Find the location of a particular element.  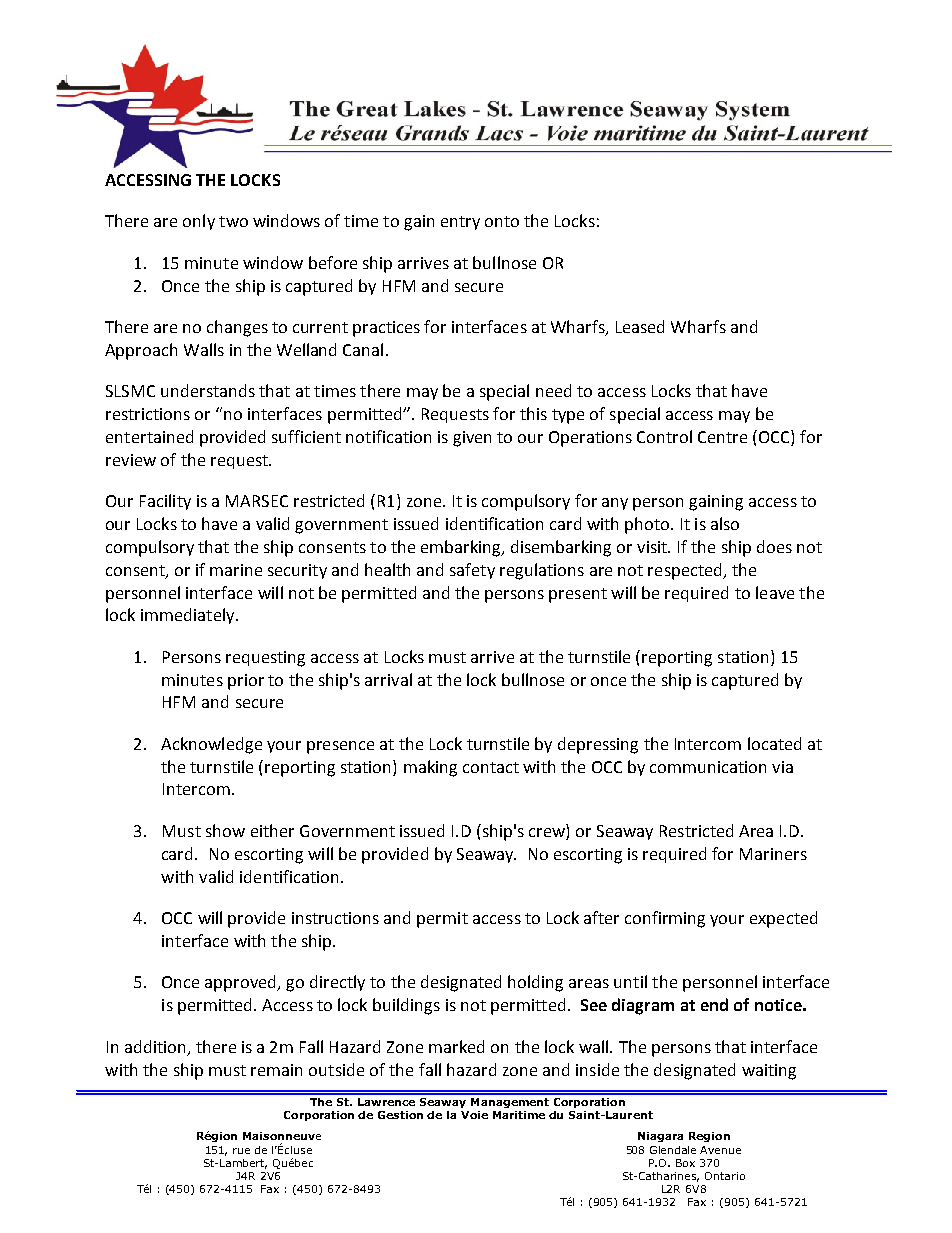

entry is located at coordinates (460, 223).
